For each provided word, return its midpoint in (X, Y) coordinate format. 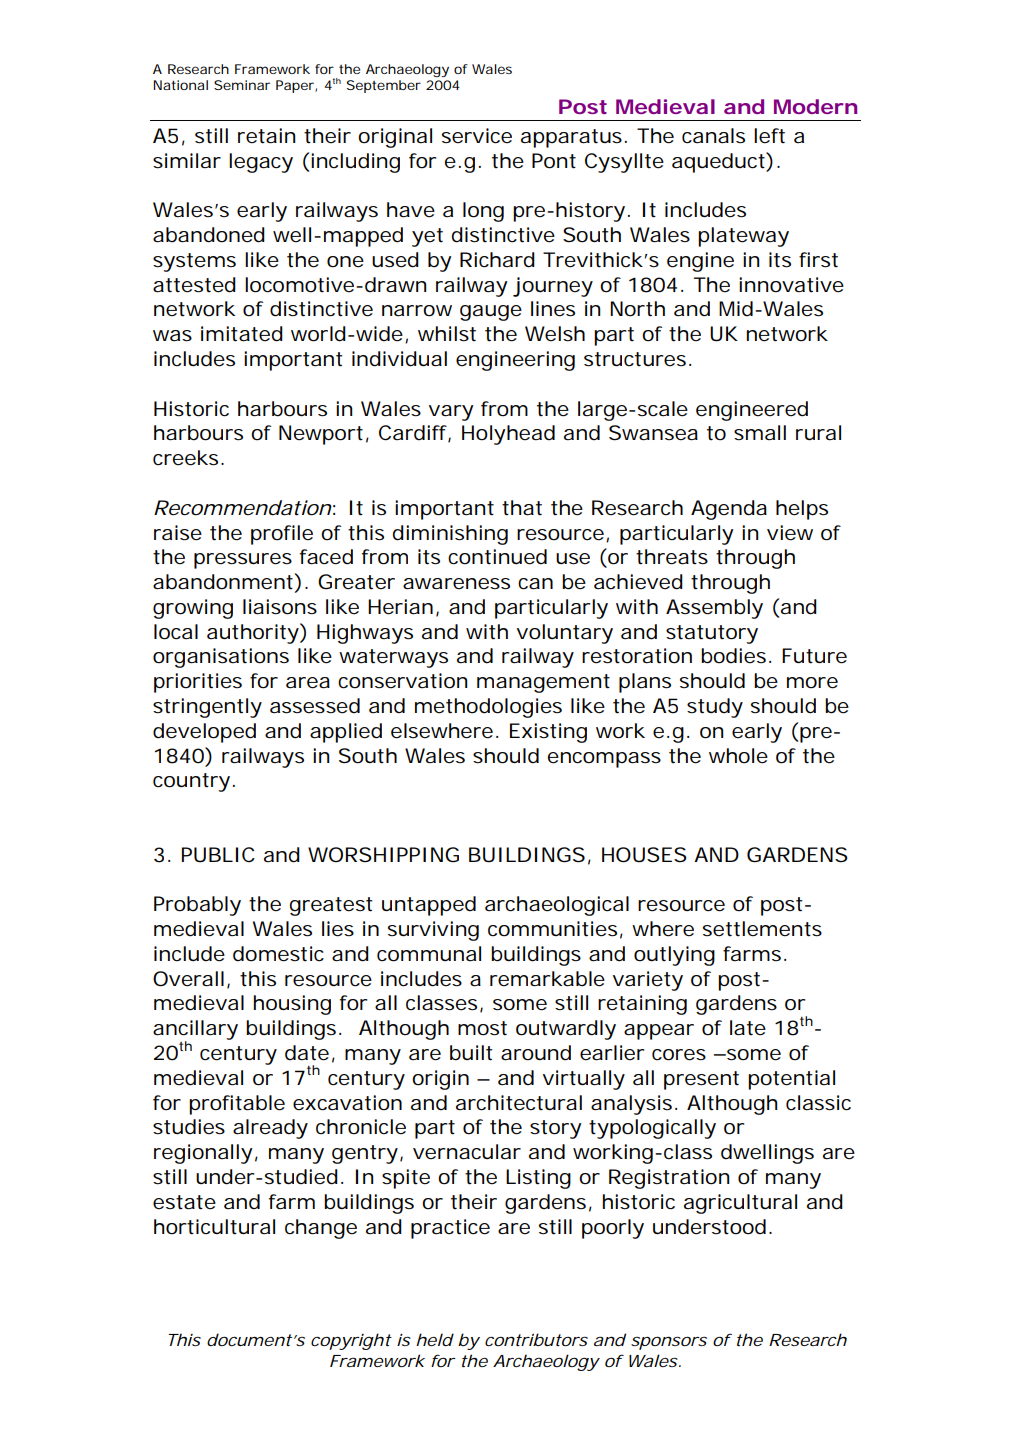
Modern (815, 106)
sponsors (669, 1343)
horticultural (214, 1227)
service (477, 136)
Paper (296, 86)
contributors (536, 1339)
